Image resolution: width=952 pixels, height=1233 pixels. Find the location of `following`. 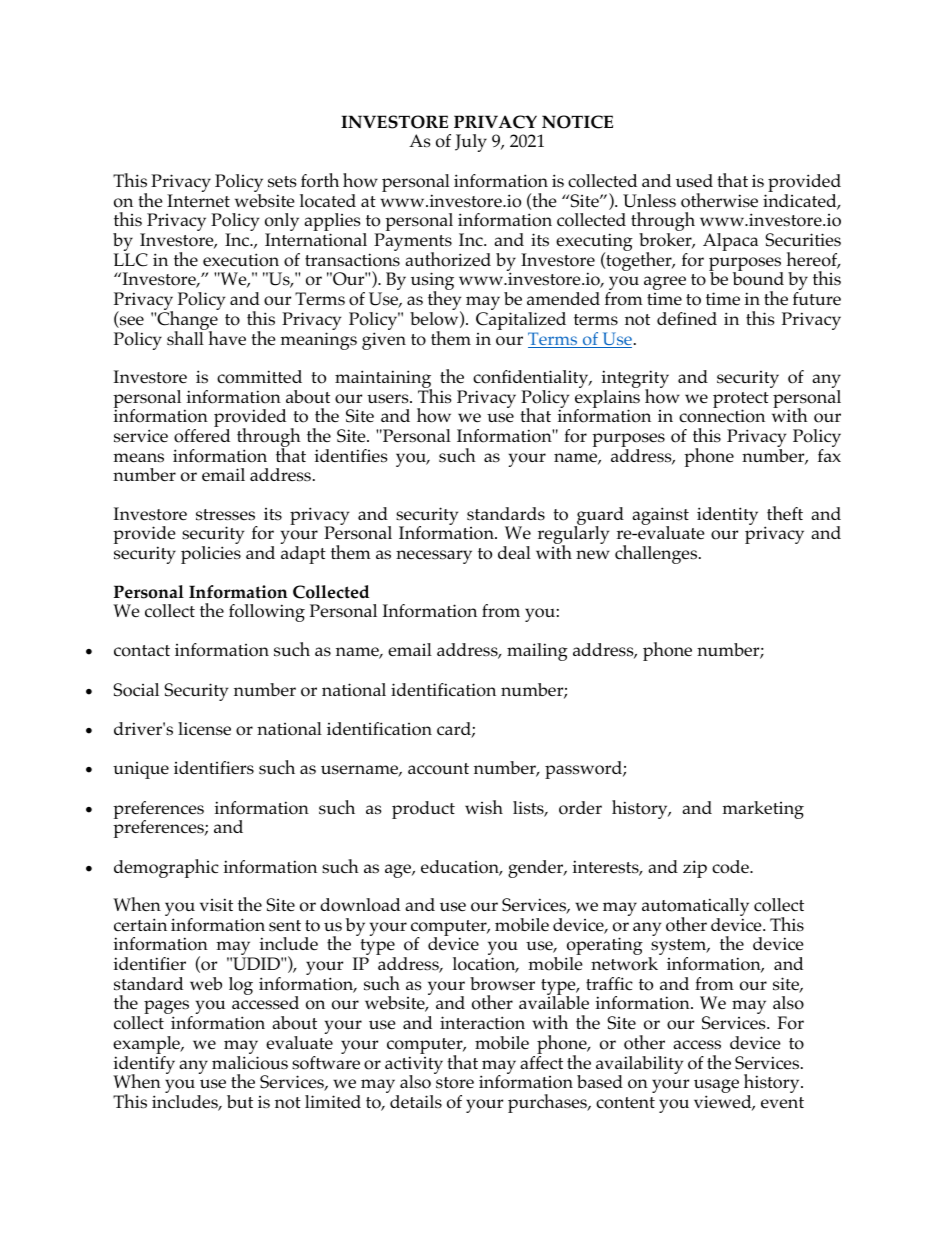

following is located at coordinates (267, 613).
